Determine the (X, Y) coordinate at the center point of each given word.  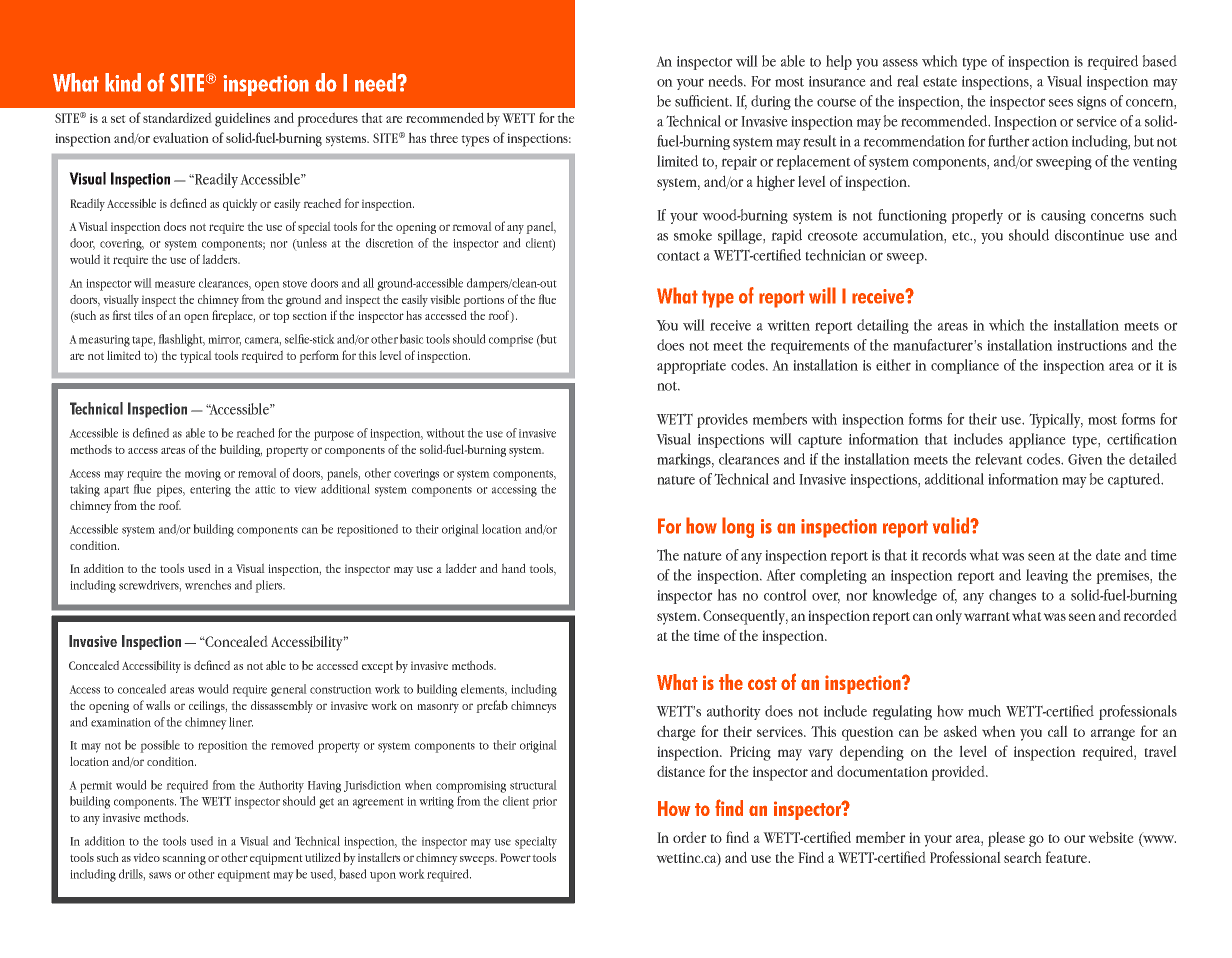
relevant (998, 459)
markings (685, 460)
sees (1061, 103)
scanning (184, 859)
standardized (177, 118)
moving (203, 475)
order (689, 837)
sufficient (703, 101)
